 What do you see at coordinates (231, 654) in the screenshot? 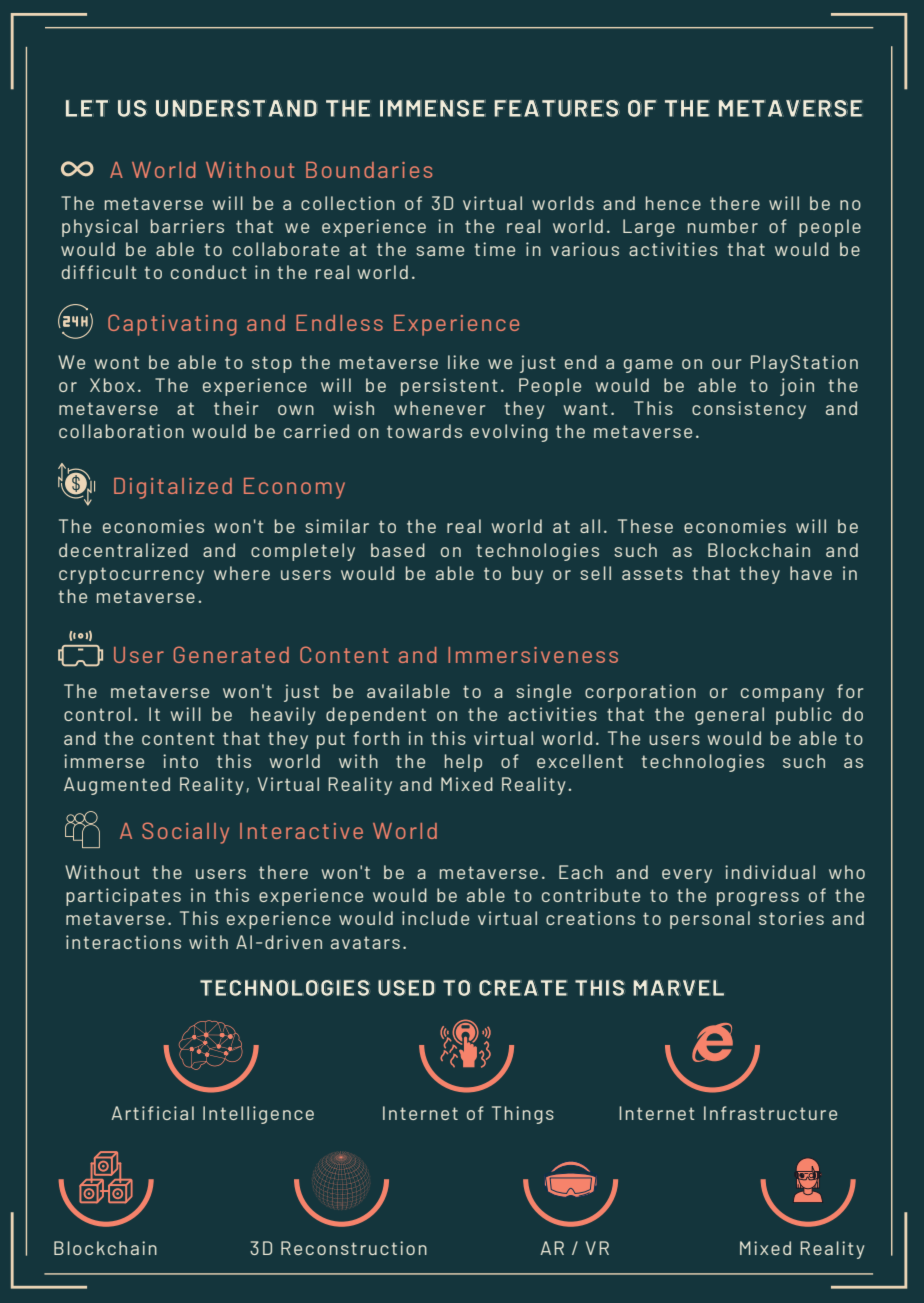
I see `Generated` at bounding box center [231, 654].
